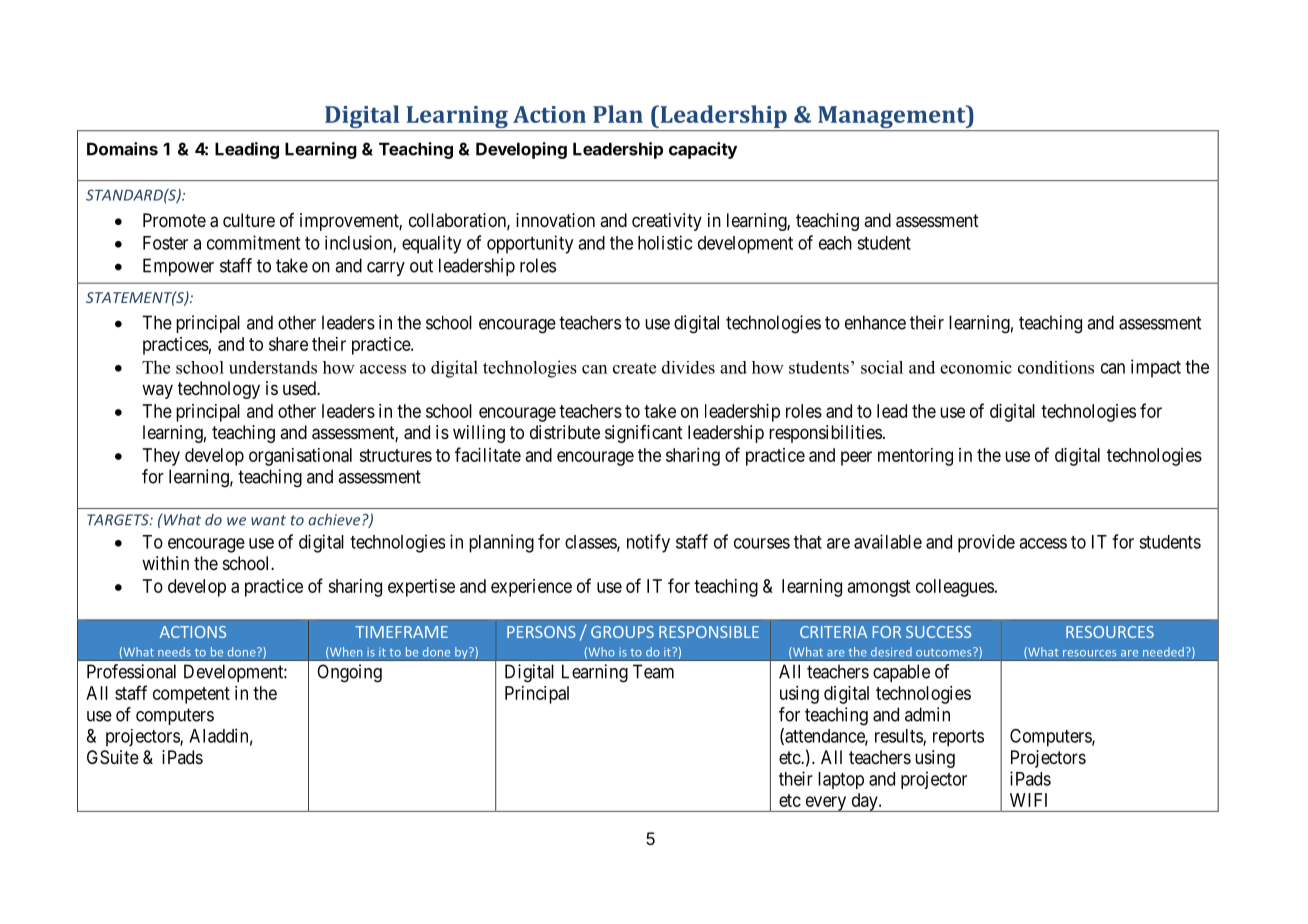 This page has height=924, width=1308. What do you see at coordinates (915, 457) in the page?
I see `mentoring` at bounding box center [915, 457].
